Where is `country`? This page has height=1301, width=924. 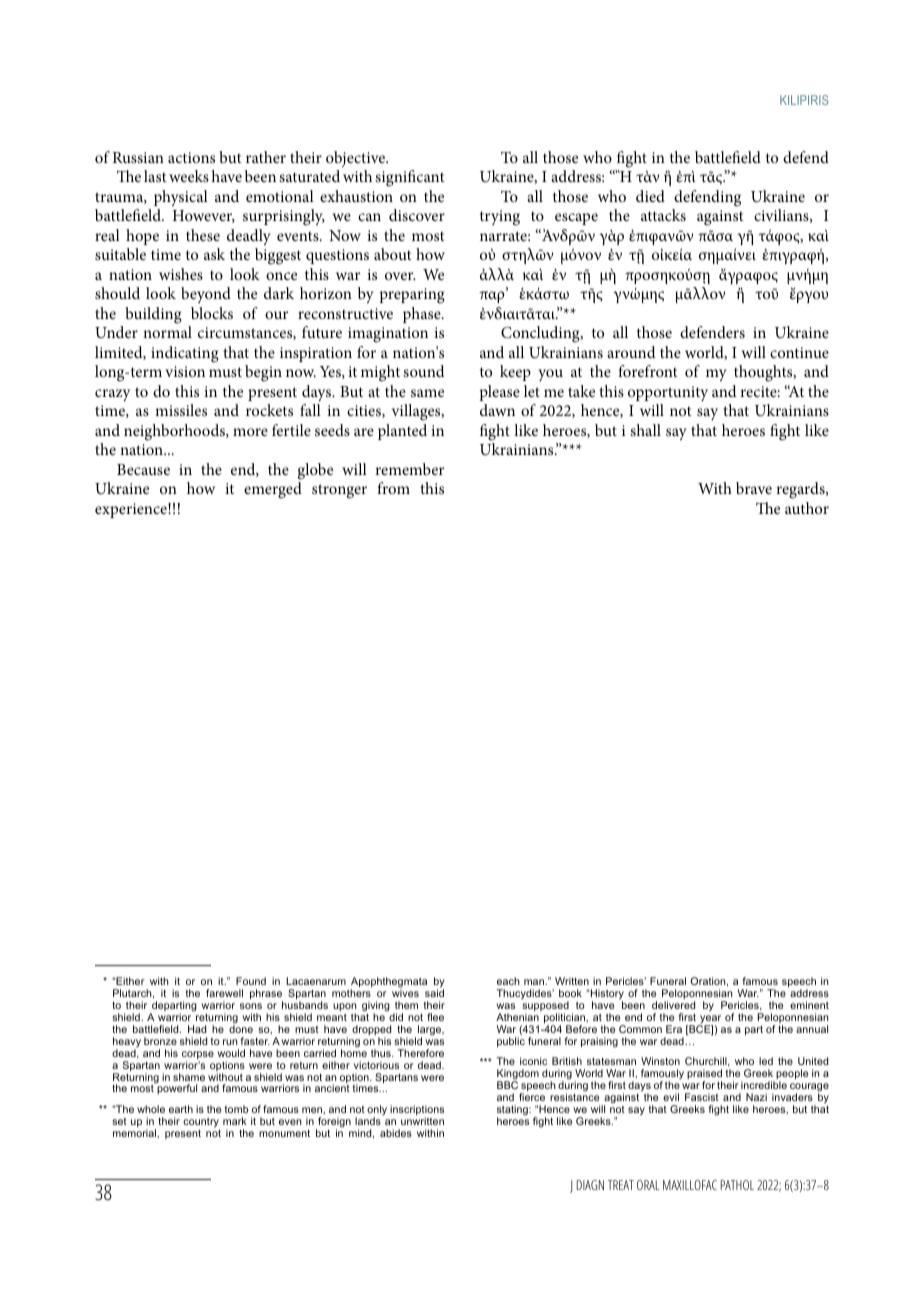 country is located at coordinates (201, 1122).
